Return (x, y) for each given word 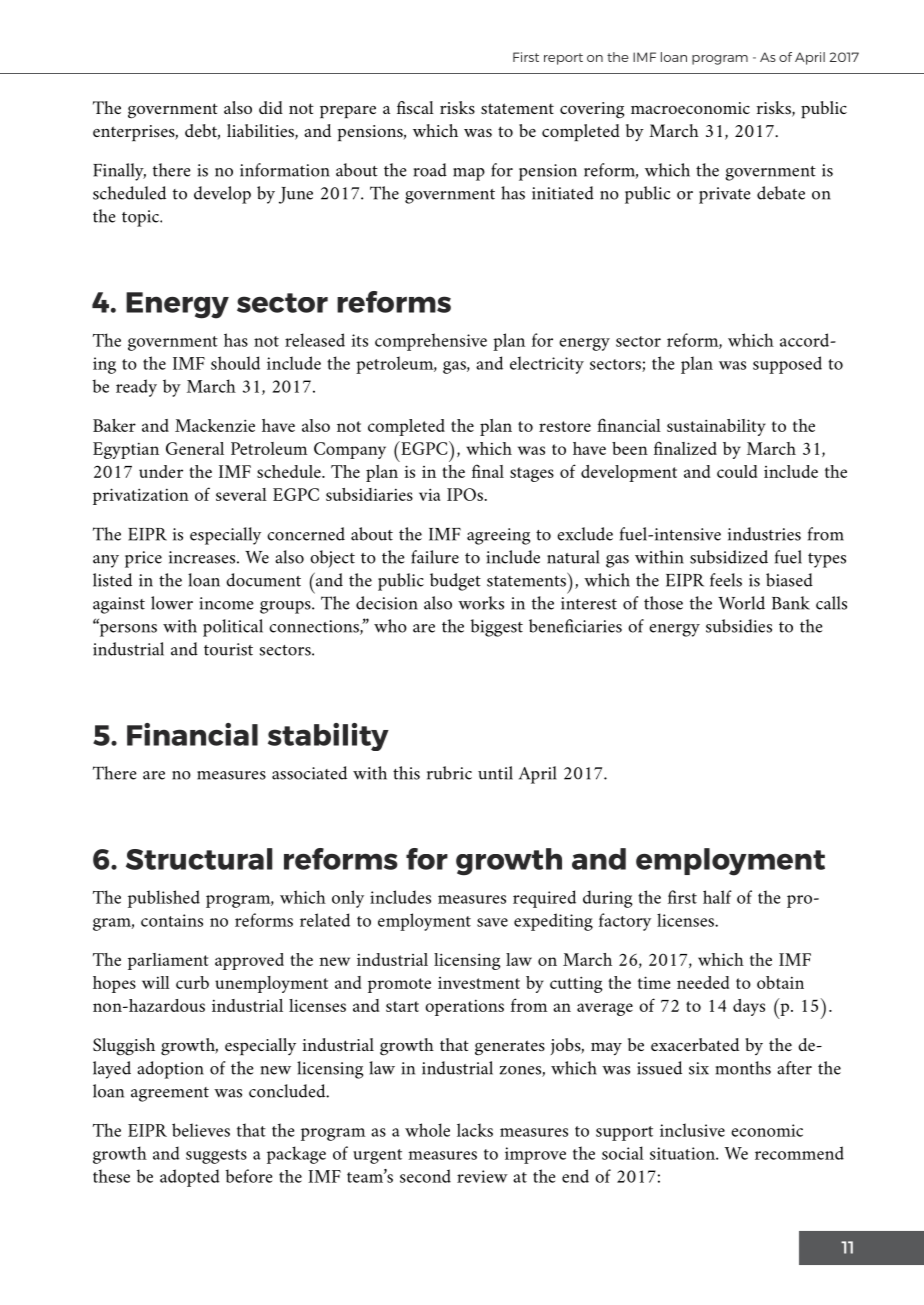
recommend (799, 1153)
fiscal (415, 107)
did (271, 107)
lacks (475, 1130)
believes (201, 1130)
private (725, 195)
